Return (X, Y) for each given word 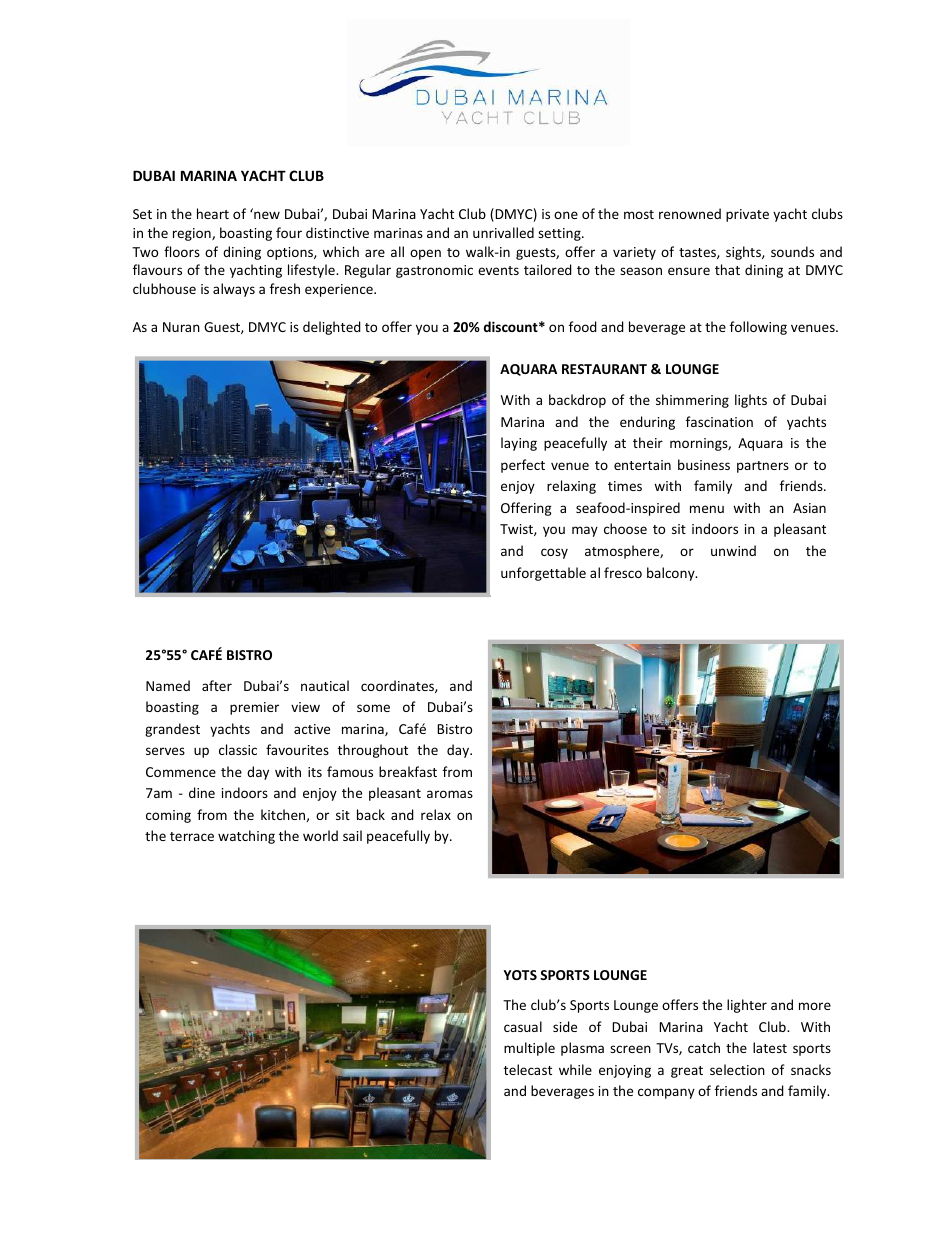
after (217, 685)
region (193, 234)
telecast (528, 1069)
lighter (747, 1006)
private (747, 215)
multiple (529, 1049)
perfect (523, 466)
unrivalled (503, 232)
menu (707, 509)
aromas (450, 794)
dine (202, 792)
